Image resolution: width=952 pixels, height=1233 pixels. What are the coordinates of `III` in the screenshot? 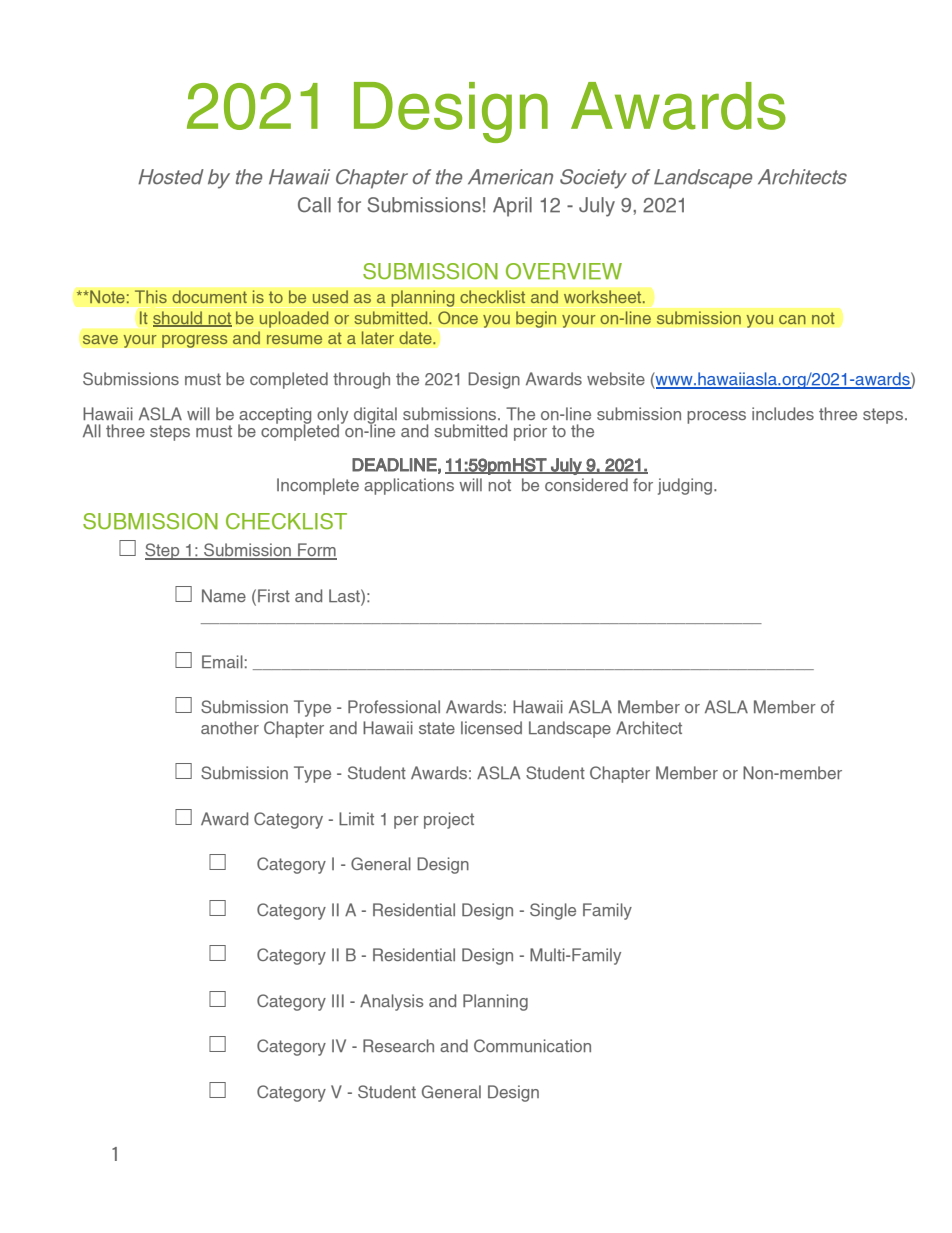 It's located at (338, 1000).
